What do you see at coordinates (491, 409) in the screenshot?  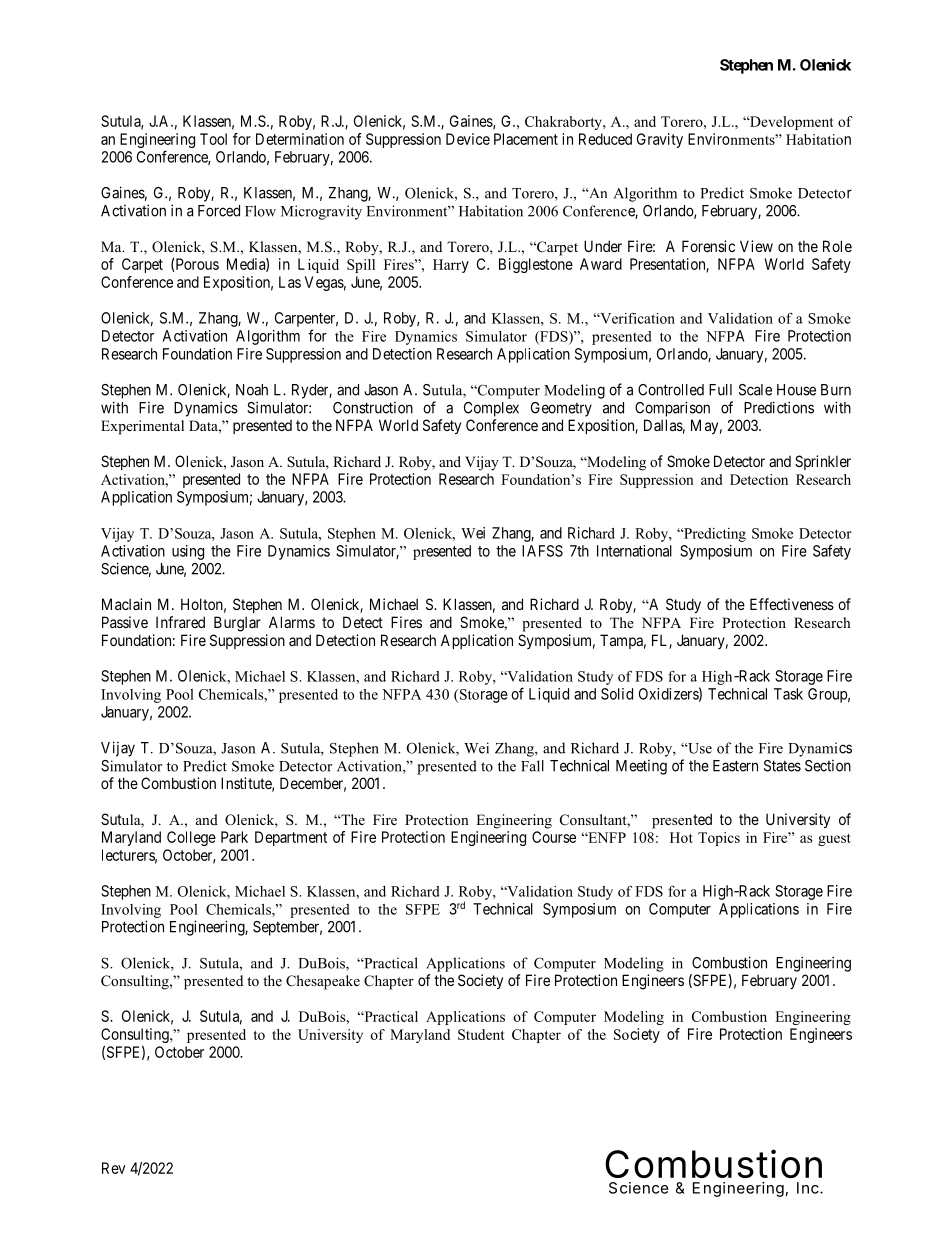 I see `Complex` at bounding box center [491, 409].
